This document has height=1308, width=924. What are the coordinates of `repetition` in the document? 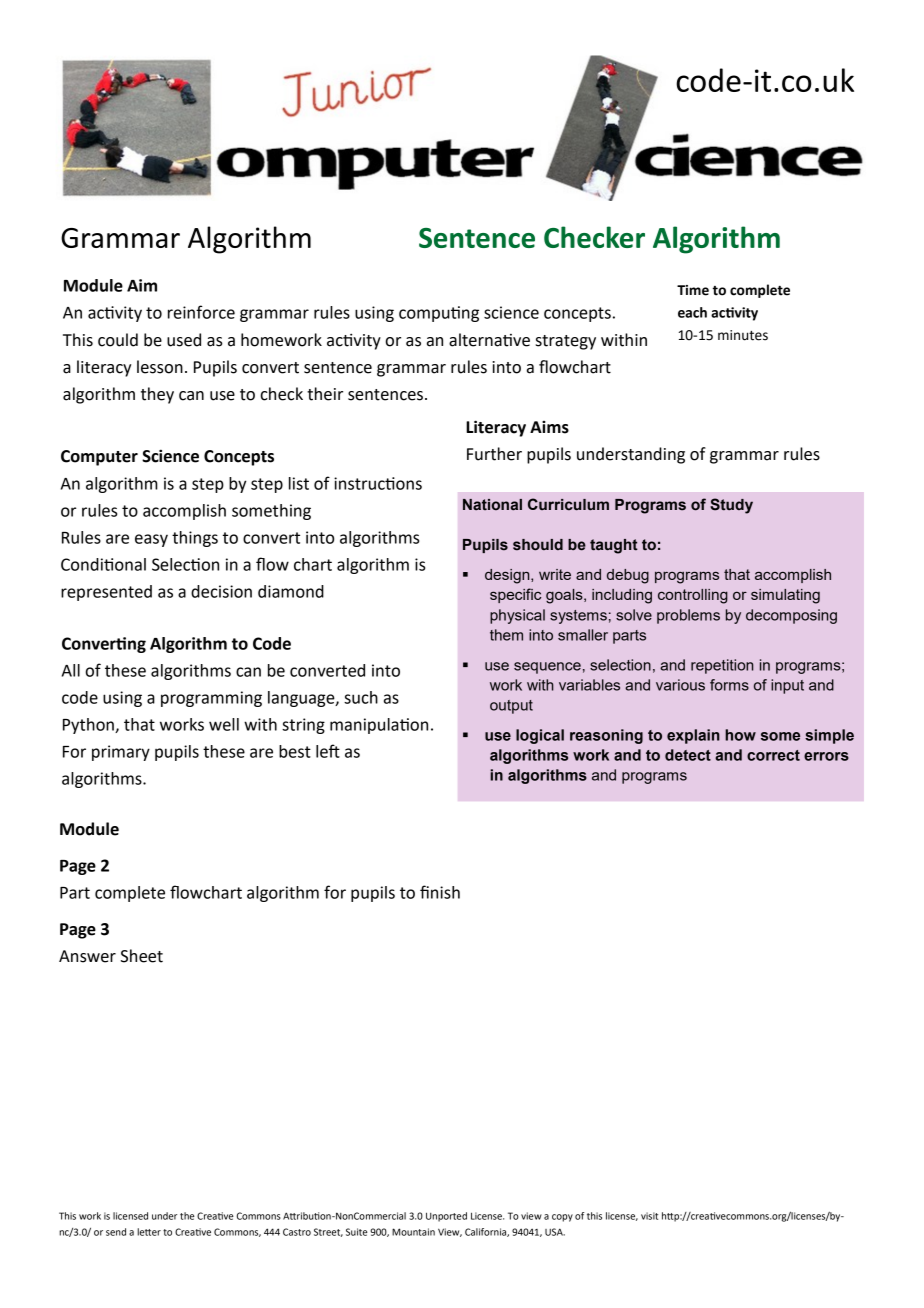 It's located at (722, 666).
